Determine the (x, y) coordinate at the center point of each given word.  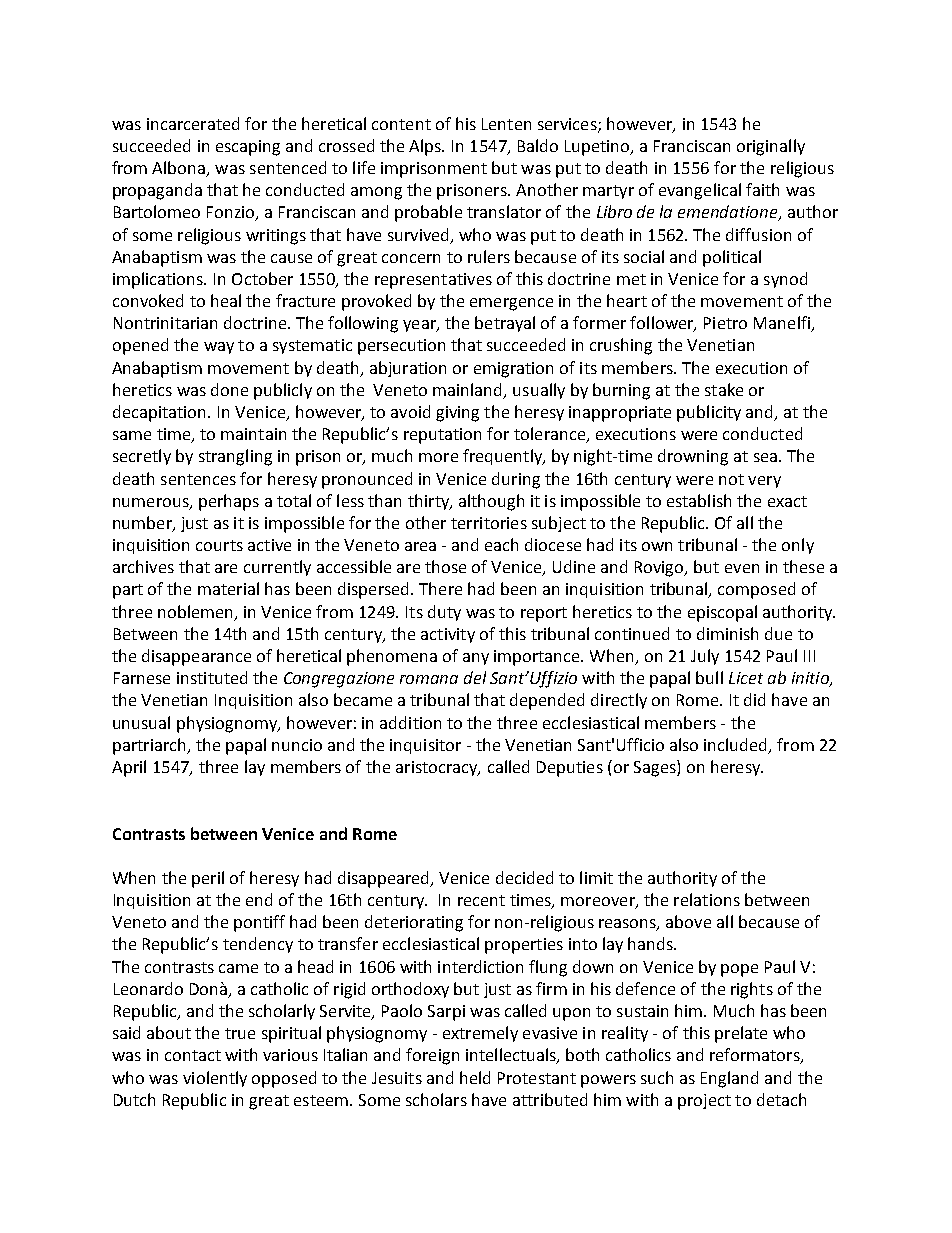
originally (771, 147)
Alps (426, 147)
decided (524, 877)
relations (707, 899)
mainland (469, 390)
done (229, 389)
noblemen (195, 611)
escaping (248, 148)
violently (215, 1079)
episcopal (722, 613)
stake (724, 389)
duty (444, 613)
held (475, 1077)
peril (208, 879)
